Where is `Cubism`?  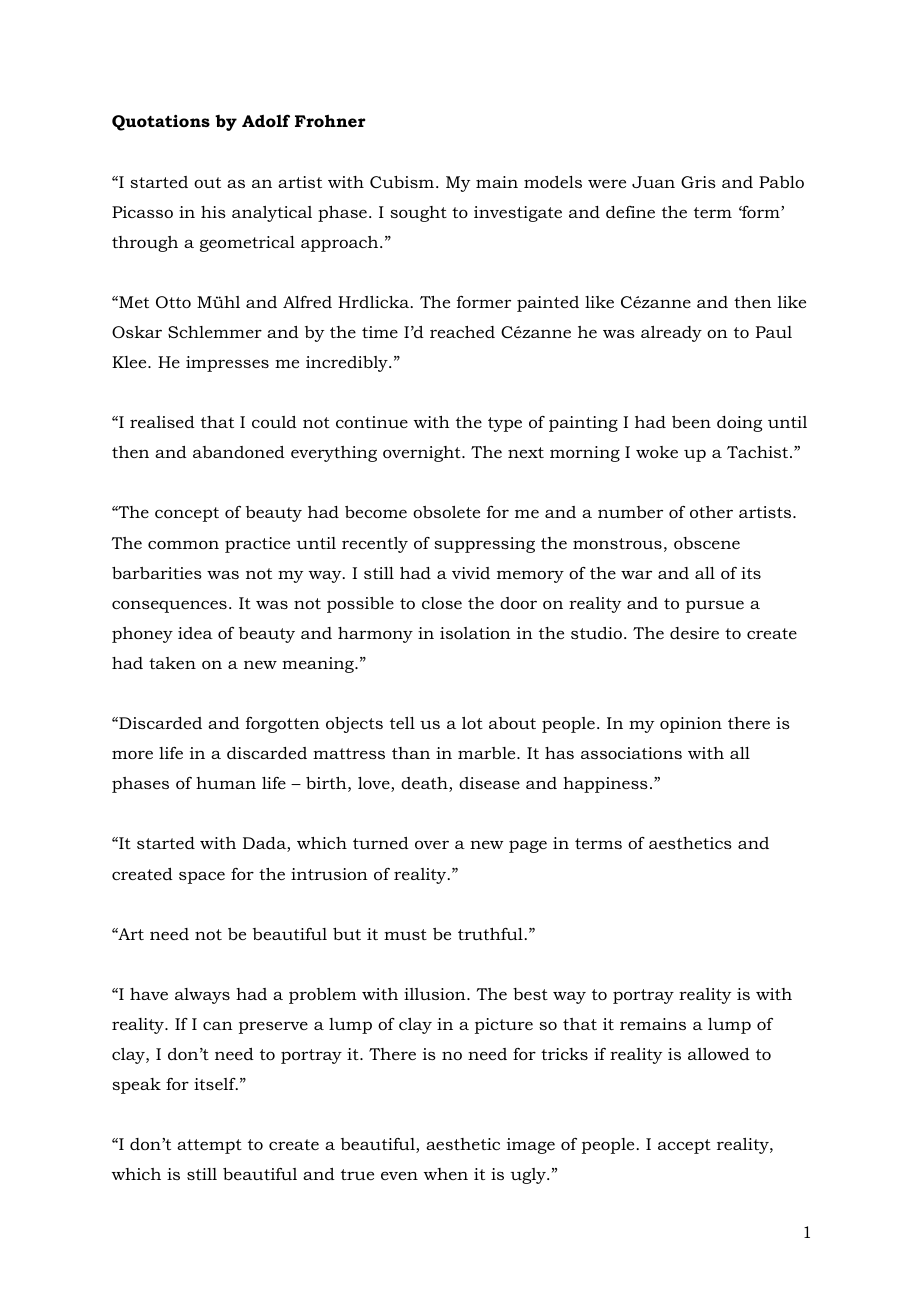 Cubism is located at coordinates (403, 182).
